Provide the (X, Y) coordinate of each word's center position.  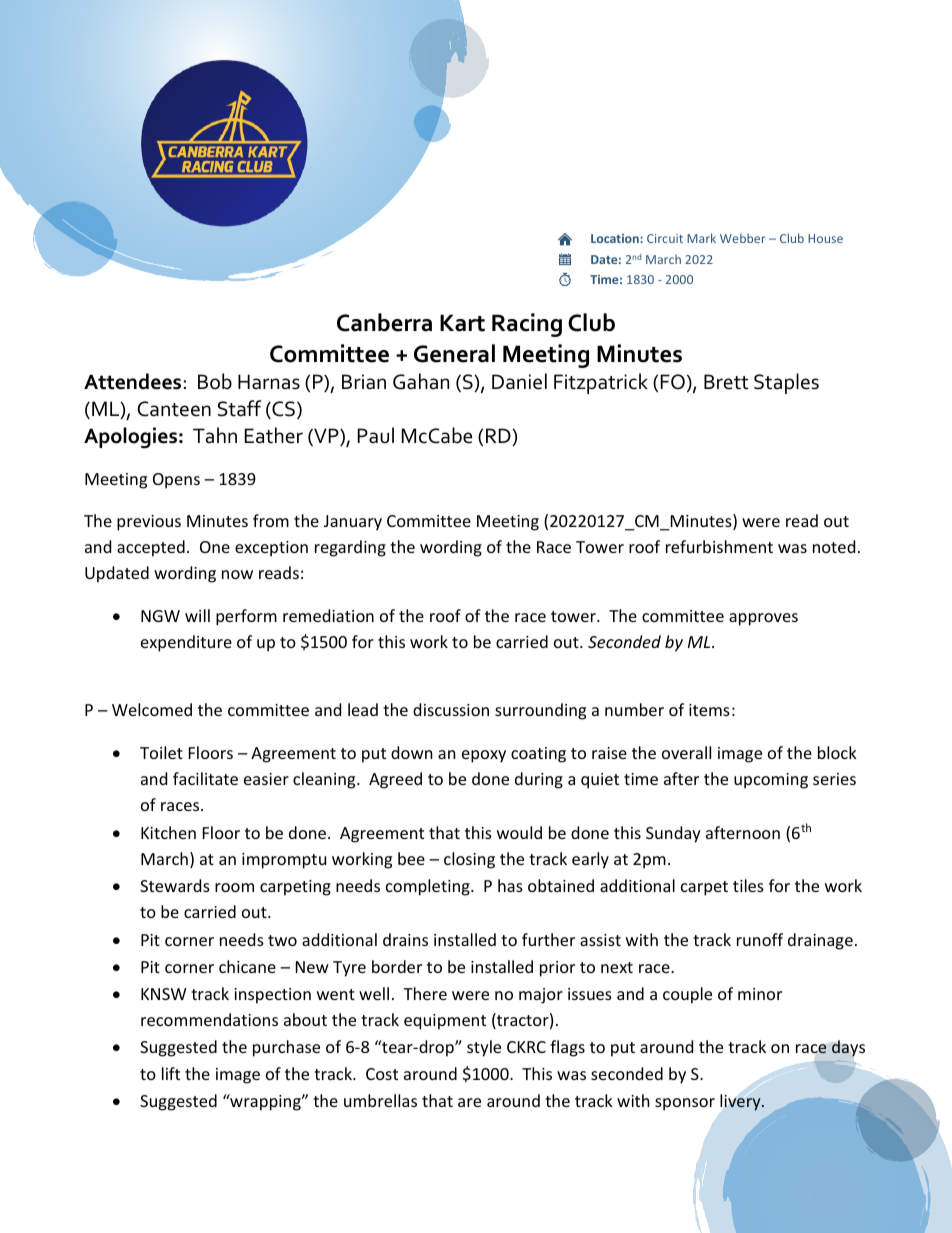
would (519, 832)
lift (171, 1073)
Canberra (384, 322)
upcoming (771, 781)
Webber (742, 238)
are (469, 1102)
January (353, 523)
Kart (462, 323)
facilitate (205, 778)
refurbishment (719, 546)
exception (271, 549)
